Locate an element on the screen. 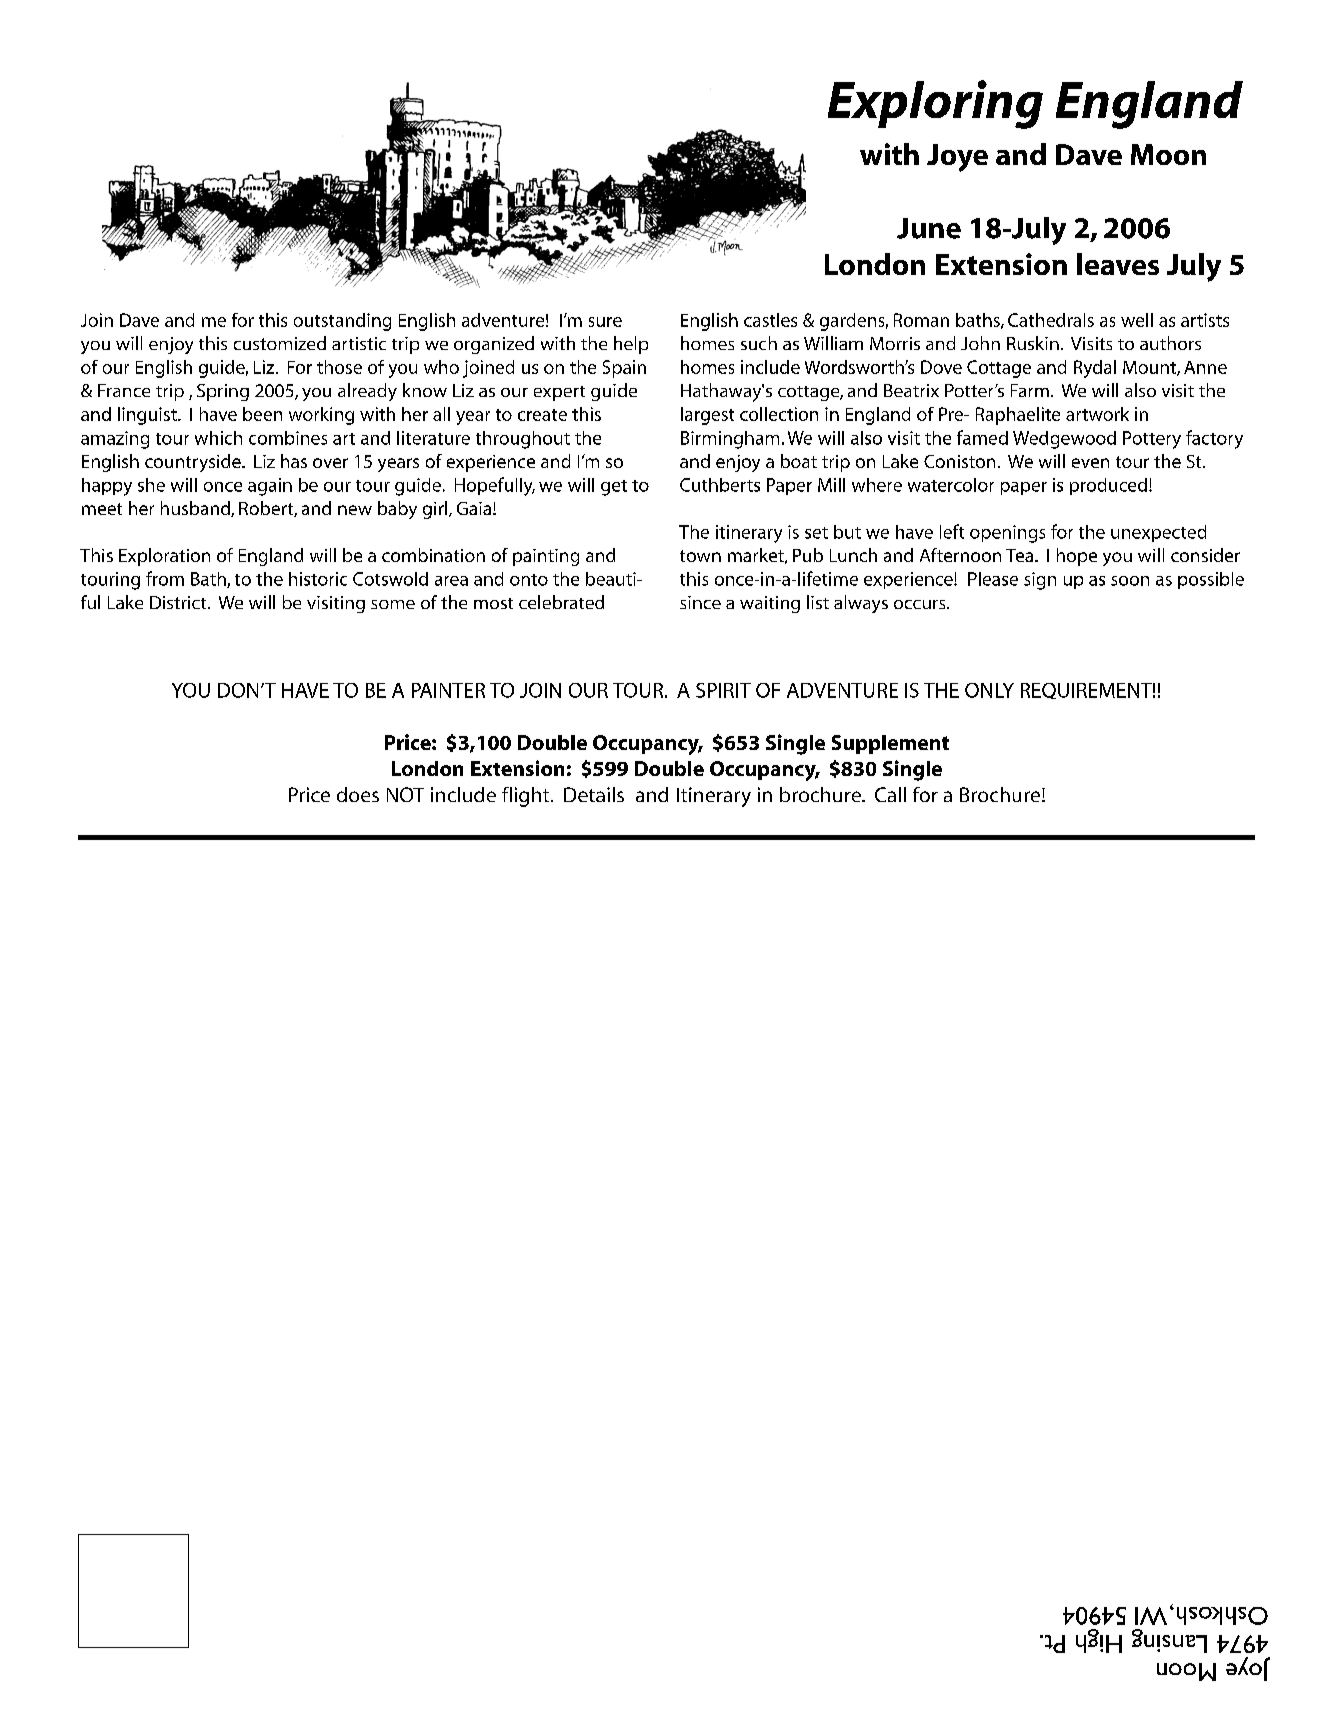 The image size is (1333, 1726). husband is located at coordinates (196, 509).
